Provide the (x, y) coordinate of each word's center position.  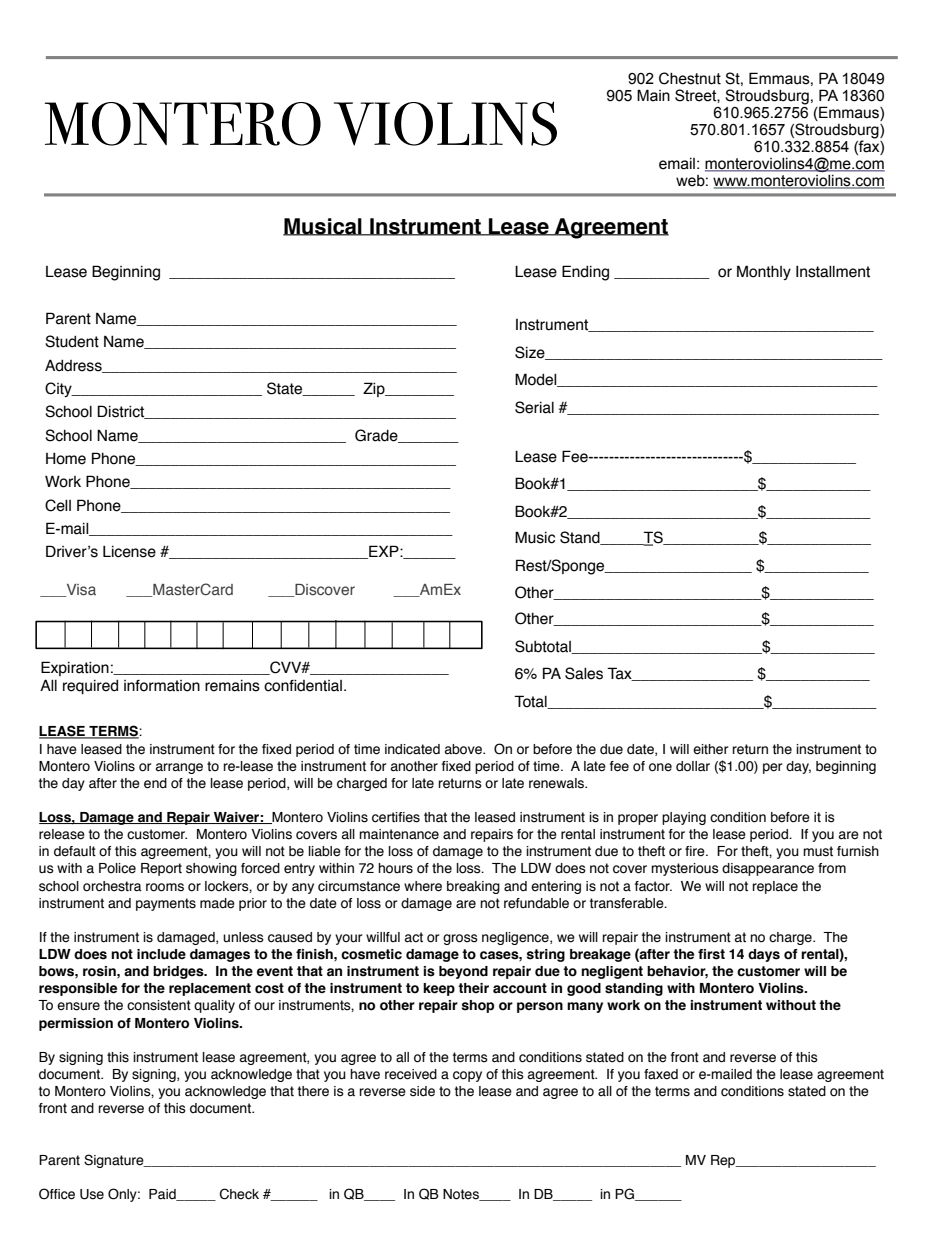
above (464, 749)
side (422, 1091)
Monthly (764, 272)
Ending (585, 273)
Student (72, 341)
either (710, 749)
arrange (179, 768)
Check (239, 1194)
